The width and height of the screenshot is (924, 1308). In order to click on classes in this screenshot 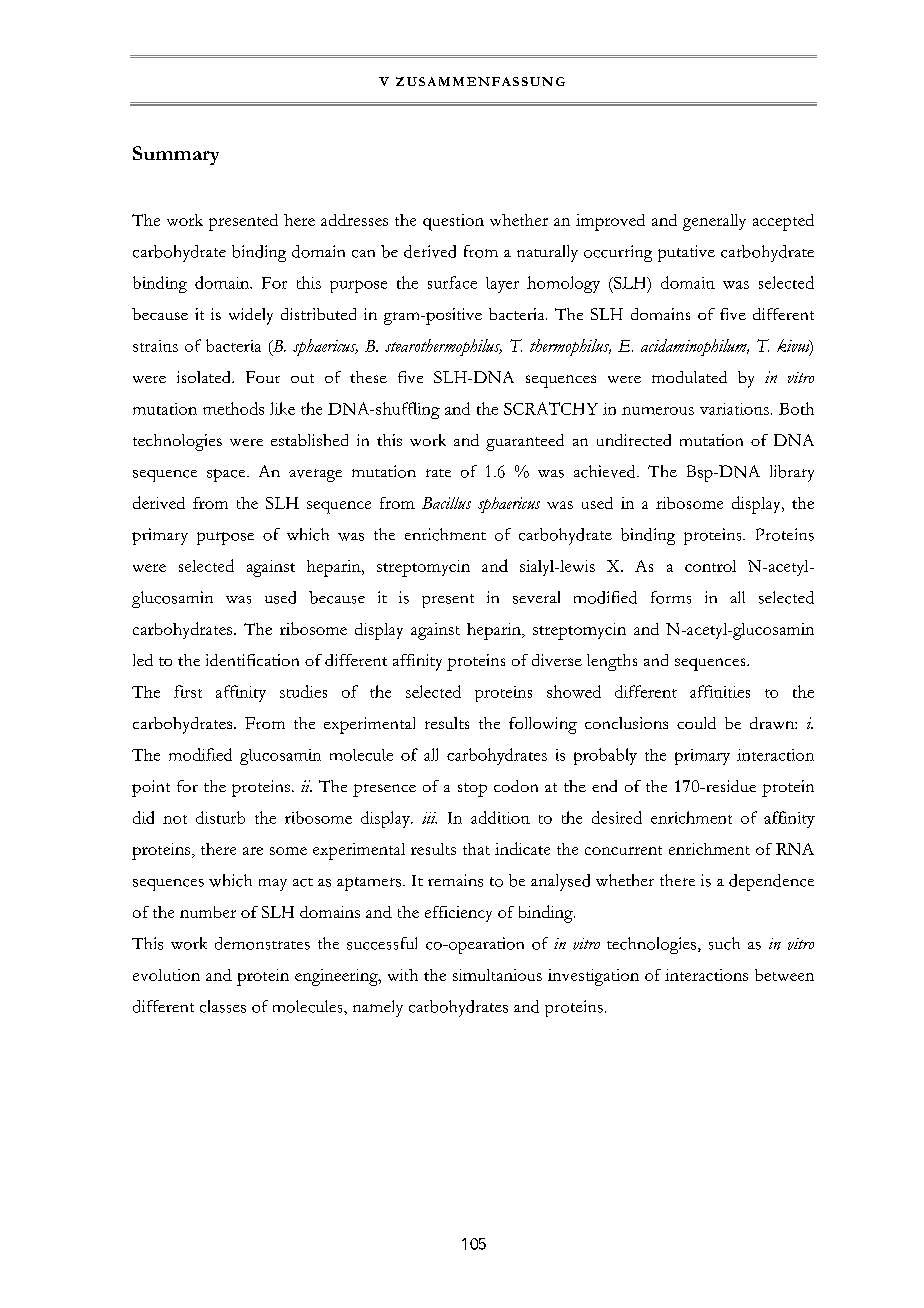, I will do `click(223, 1006)`.
